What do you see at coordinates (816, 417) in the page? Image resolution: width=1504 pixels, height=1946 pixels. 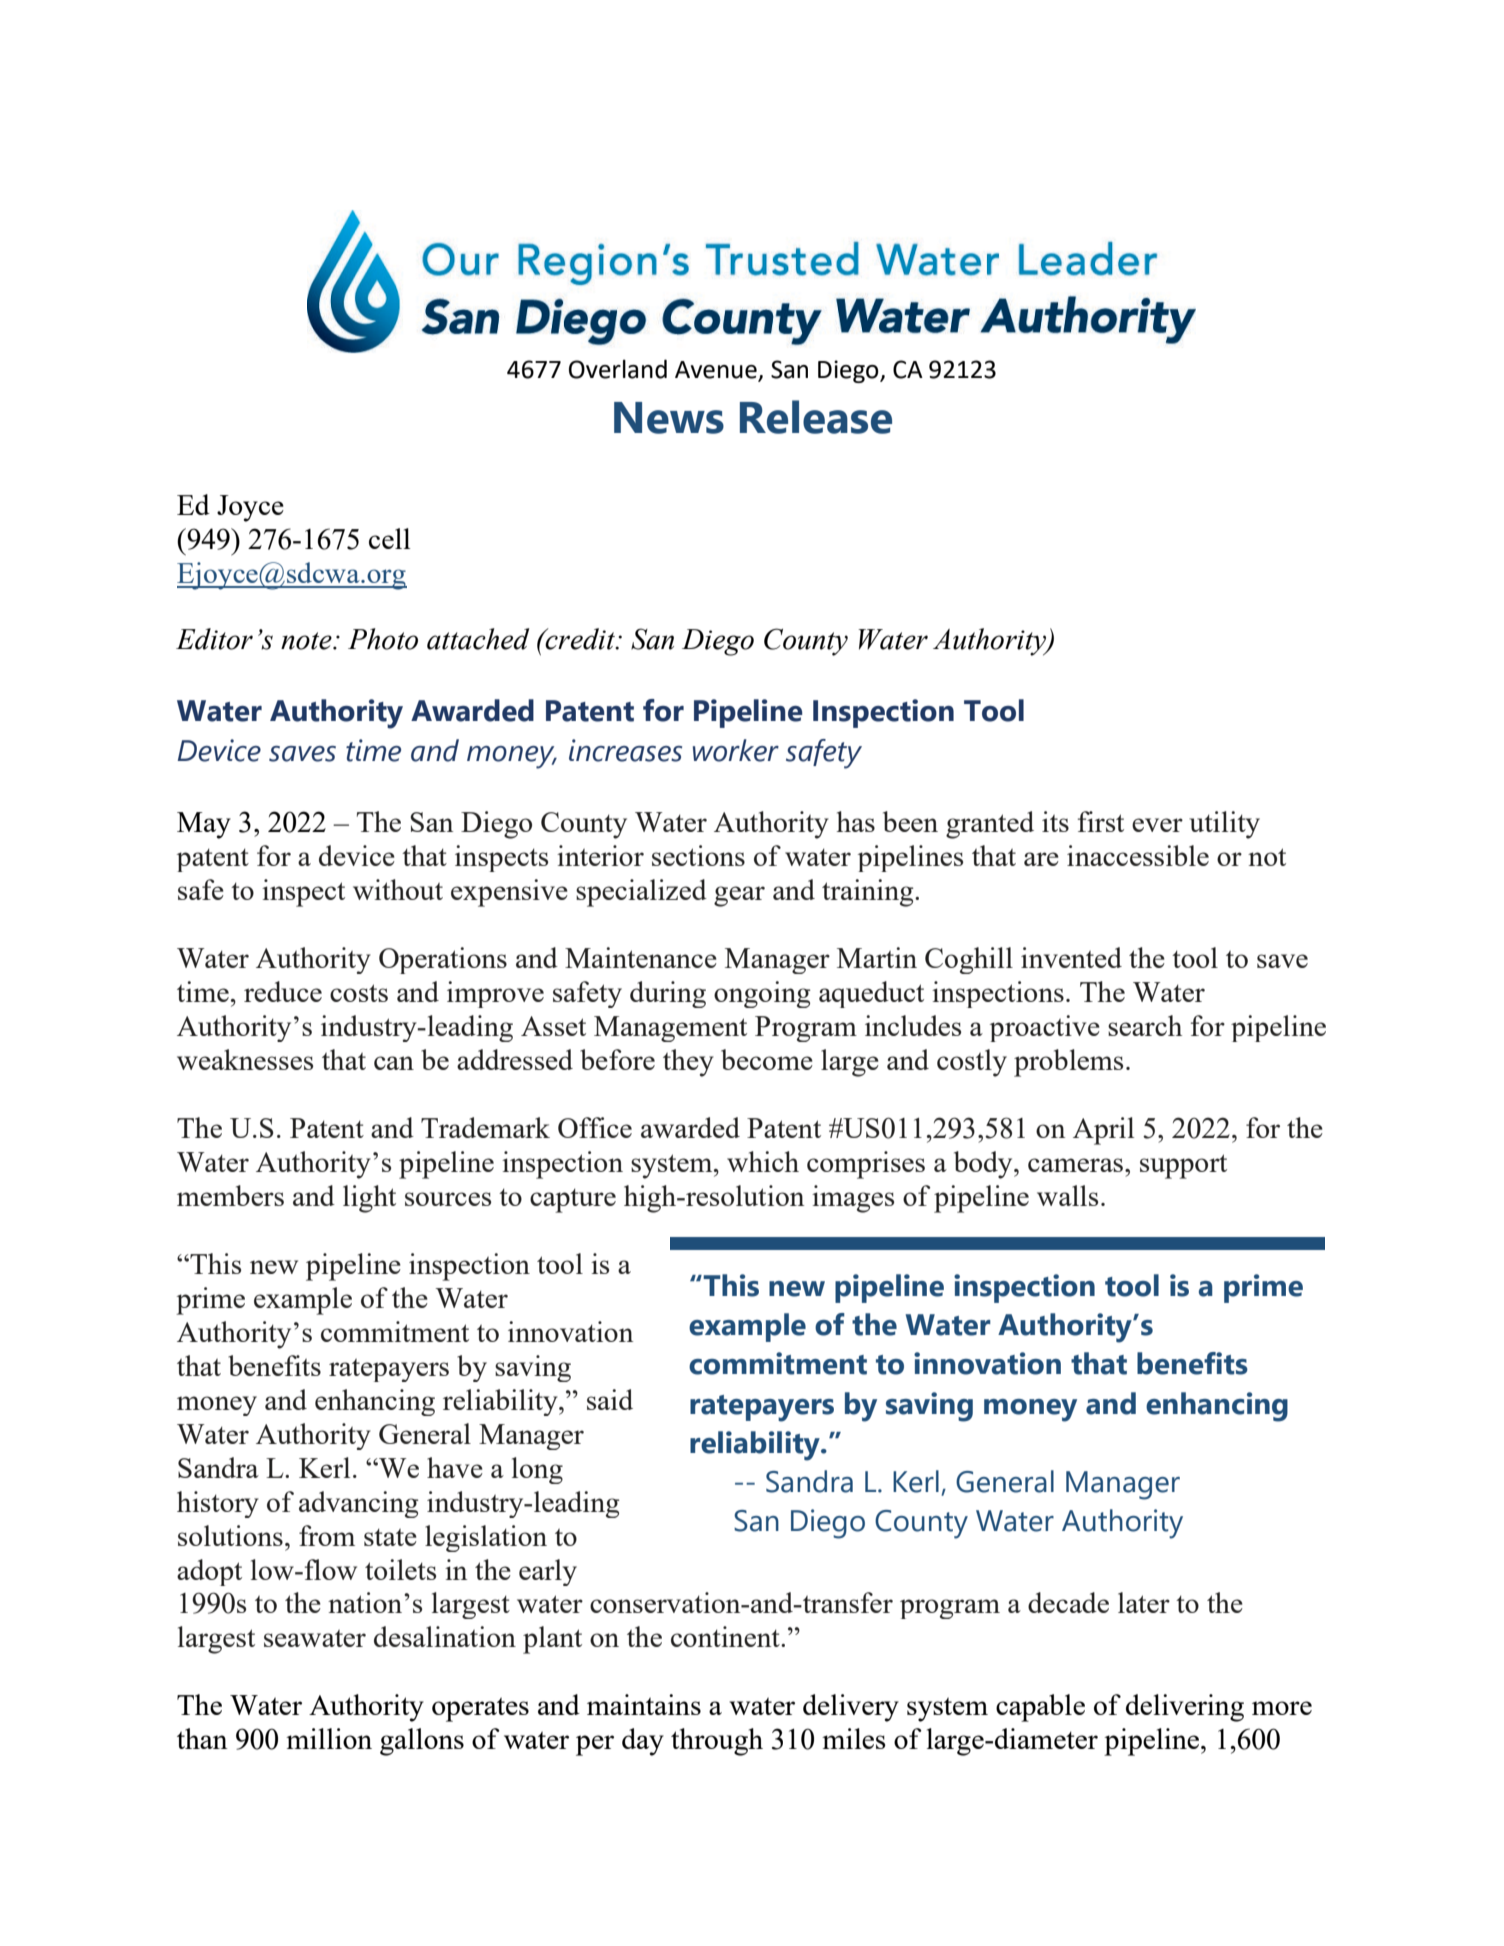 I see `Release` at bounding box center [816, 417].
